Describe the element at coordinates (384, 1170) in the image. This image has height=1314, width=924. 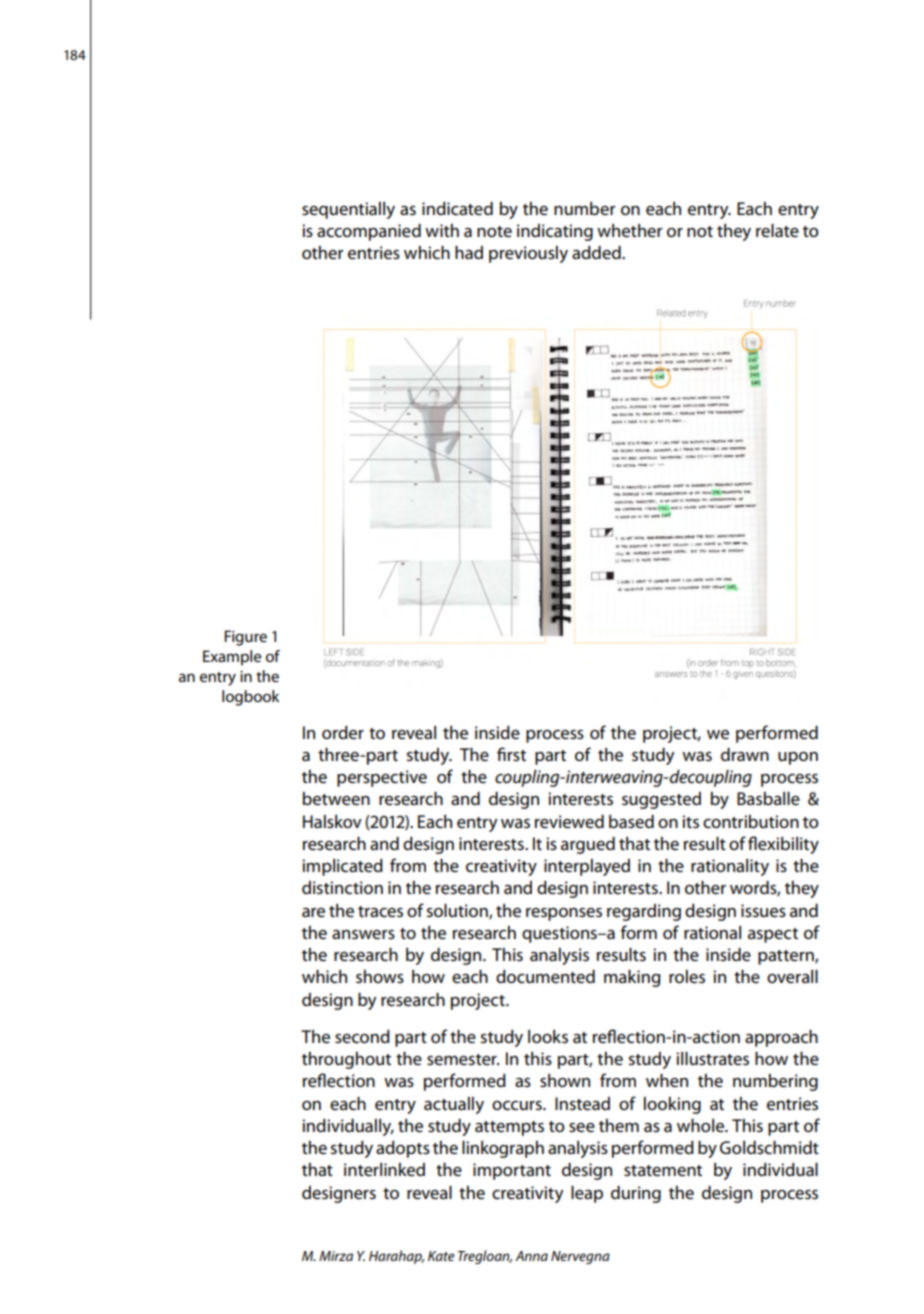
I see `interlinked` at that location.
